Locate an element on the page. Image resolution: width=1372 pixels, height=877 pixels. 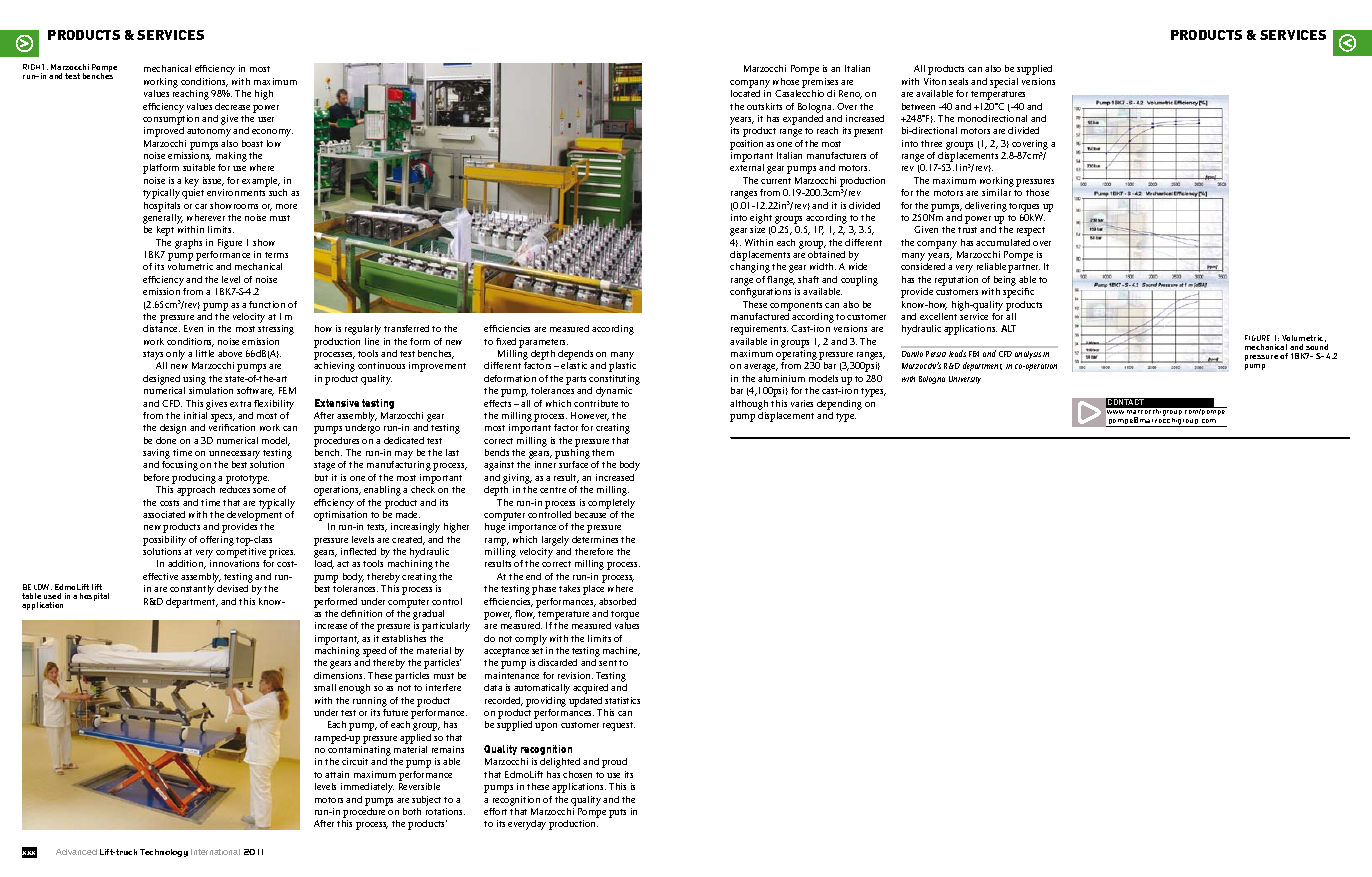
proud is located at coordinates (614, 763).
